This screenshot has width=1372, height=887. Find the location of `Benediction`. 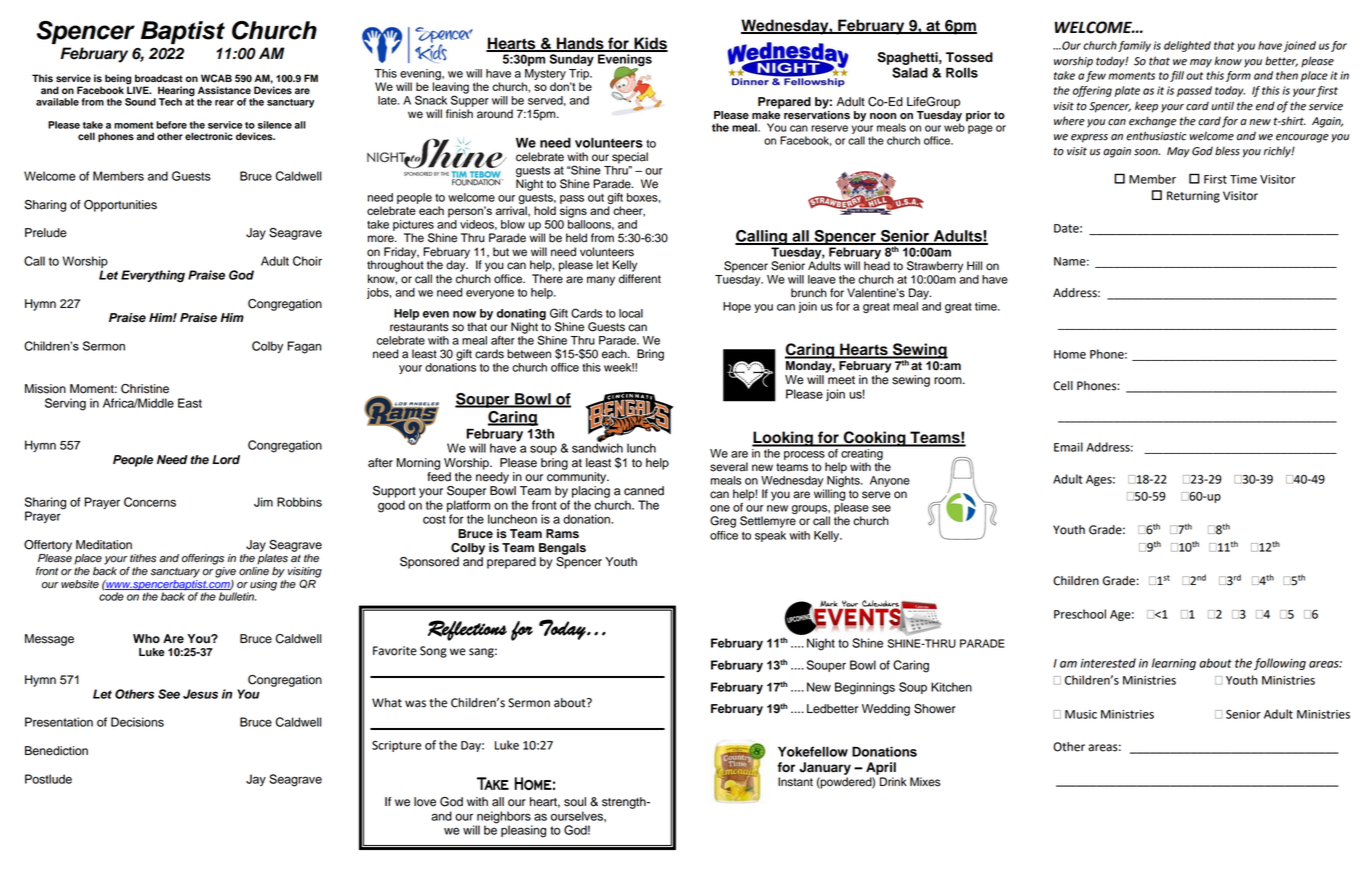

Benediction is located at coordinates (56, 751).
